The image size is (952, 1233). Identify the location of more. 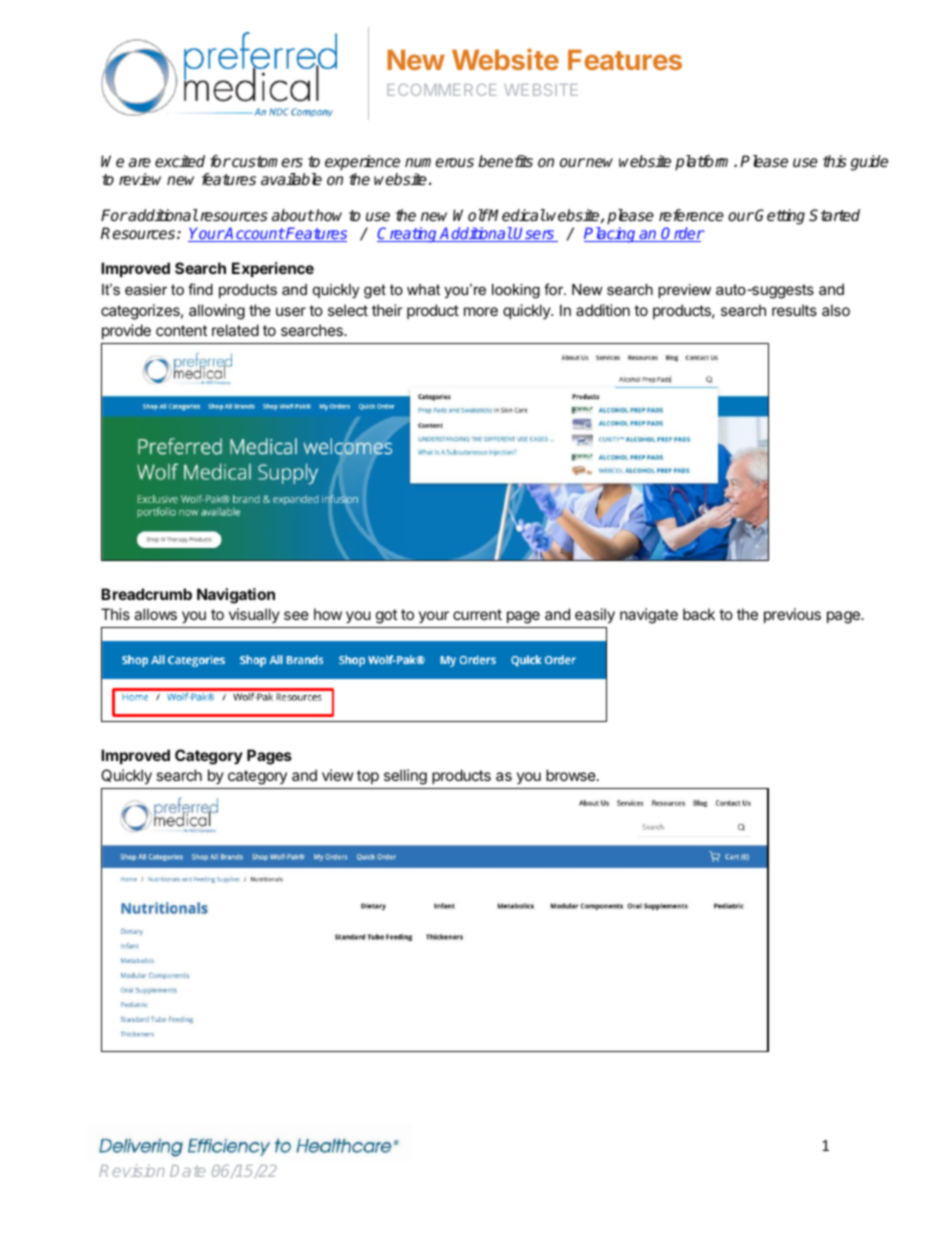
(481, 311).
